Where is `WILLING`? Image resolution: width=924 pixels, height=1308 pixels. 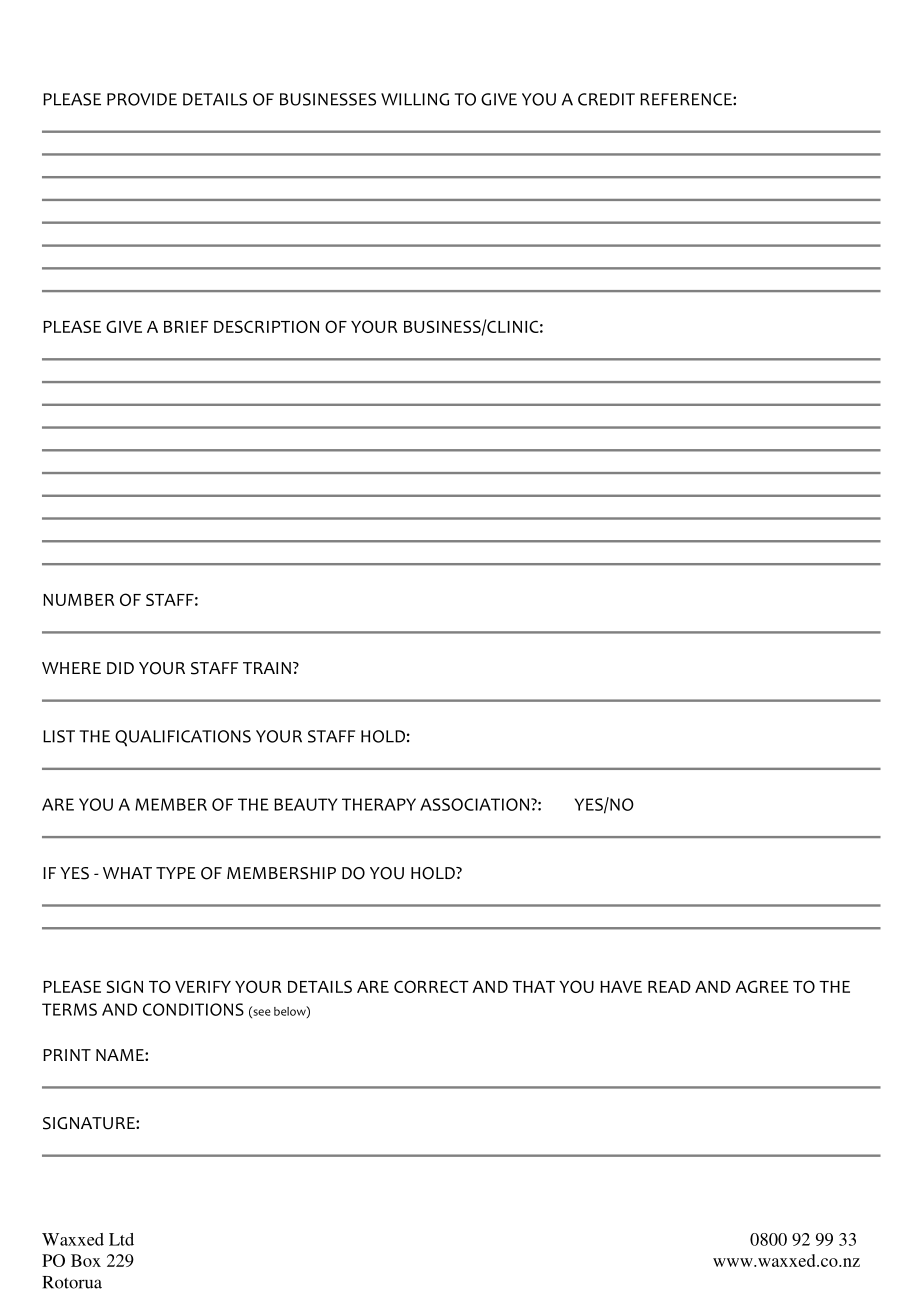
WILLING is located at coordinates (415, 99).
